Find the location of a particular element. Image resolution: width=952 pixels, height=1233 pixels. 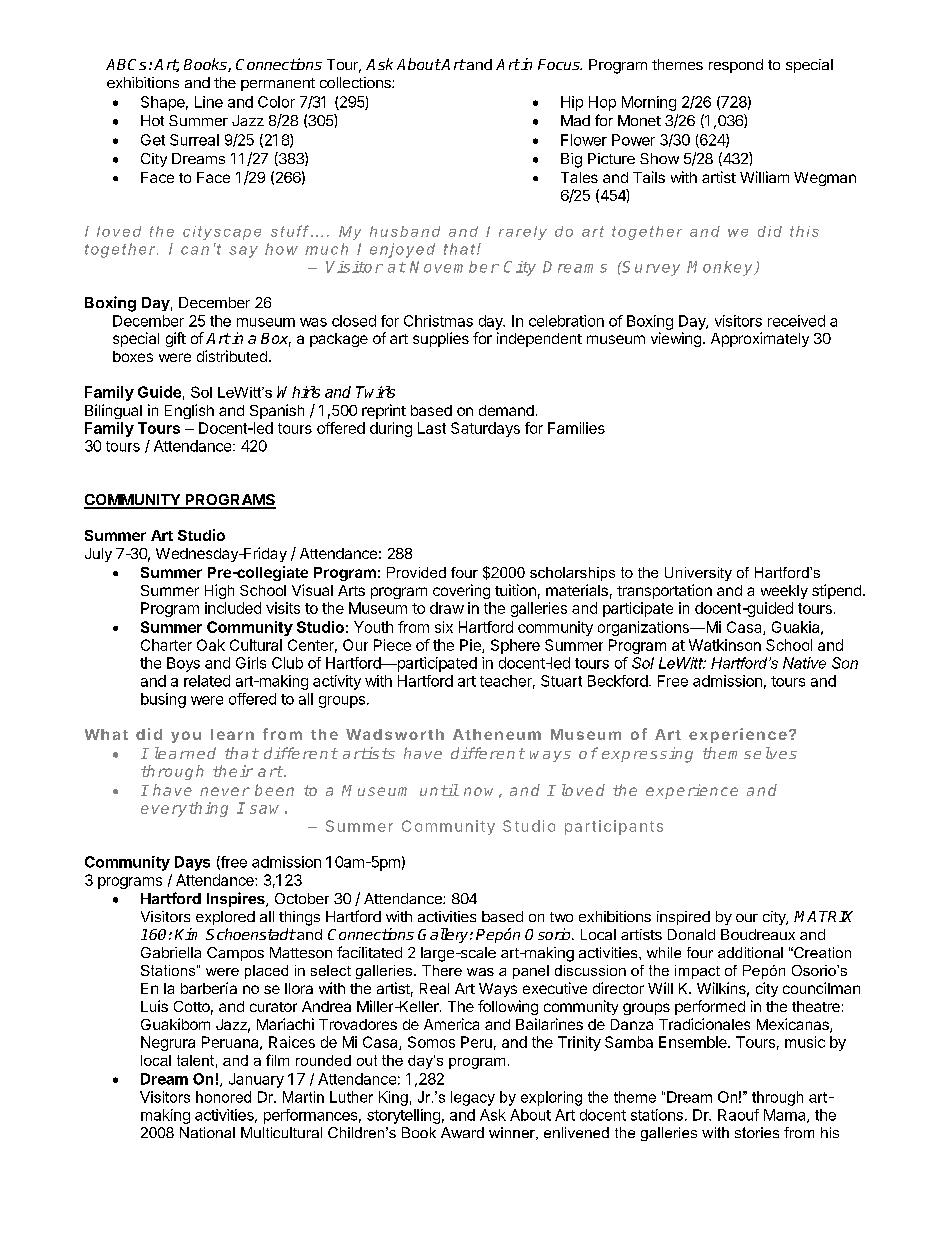

gift is located at coordinates (176, 339).
